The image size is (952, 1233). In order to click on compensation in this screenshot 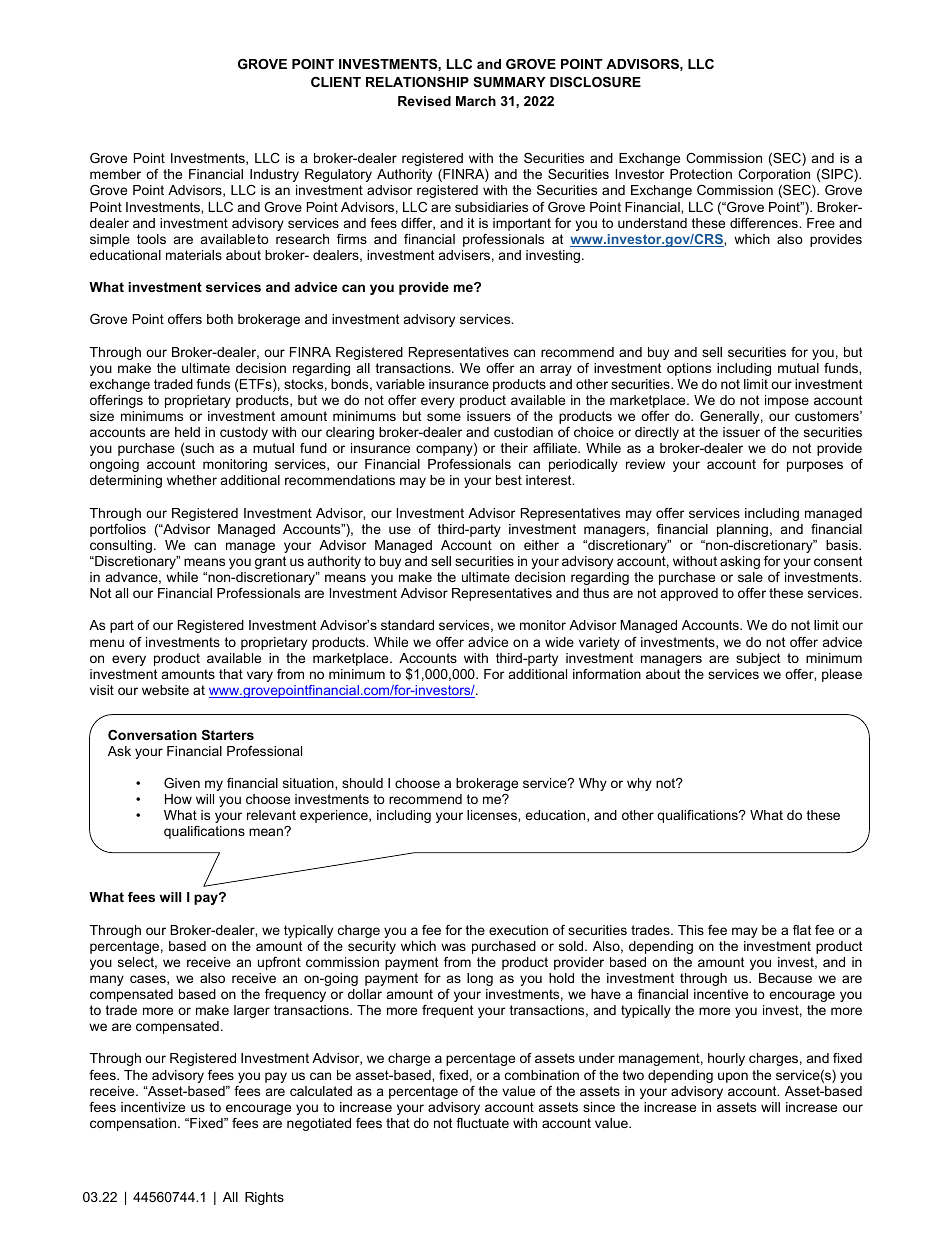, I will do `click(134, 1124)`.
